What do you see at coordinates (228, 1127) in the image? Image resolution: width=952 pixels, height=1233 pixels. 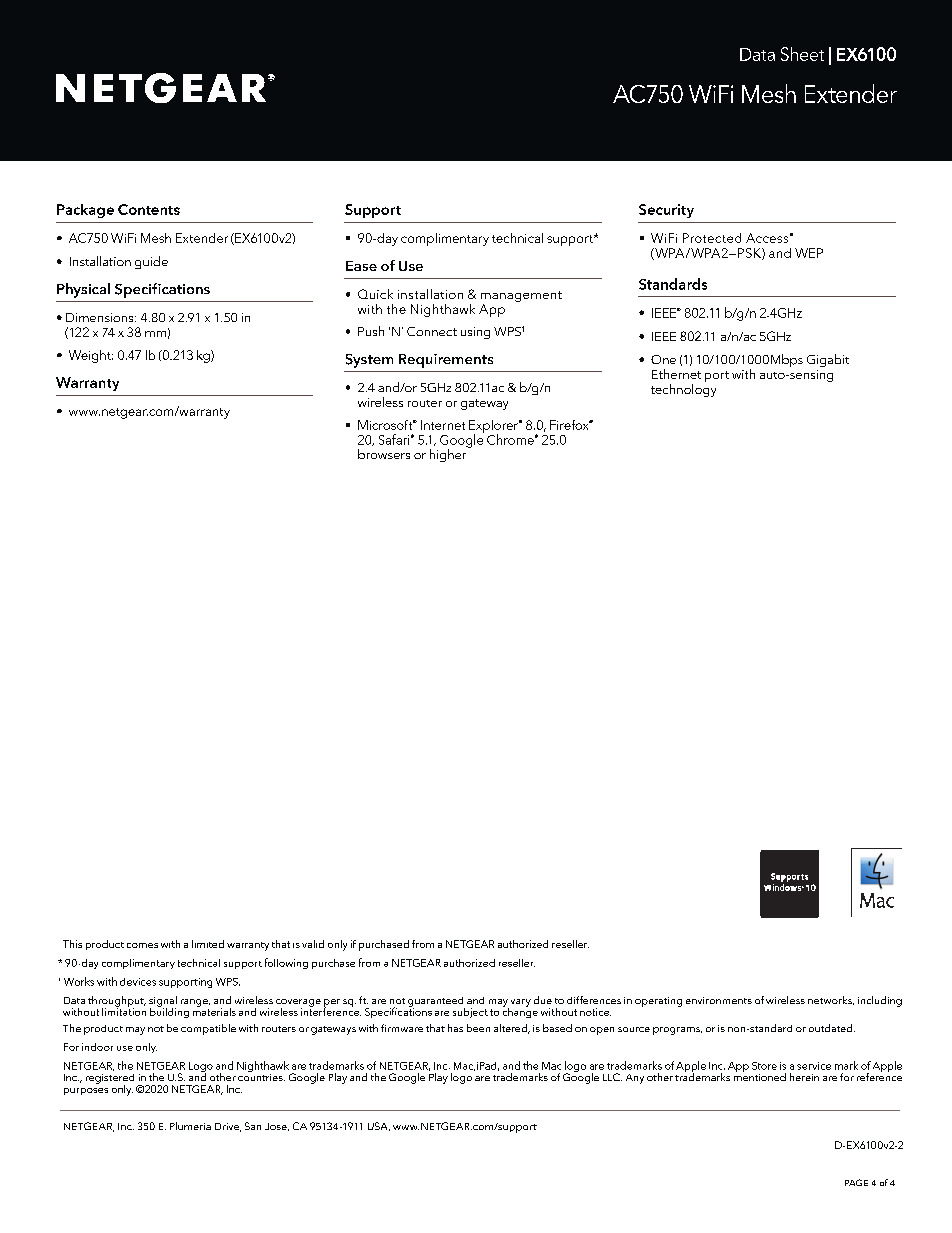 I see `Drive` at bounding box center [228, 1127].
